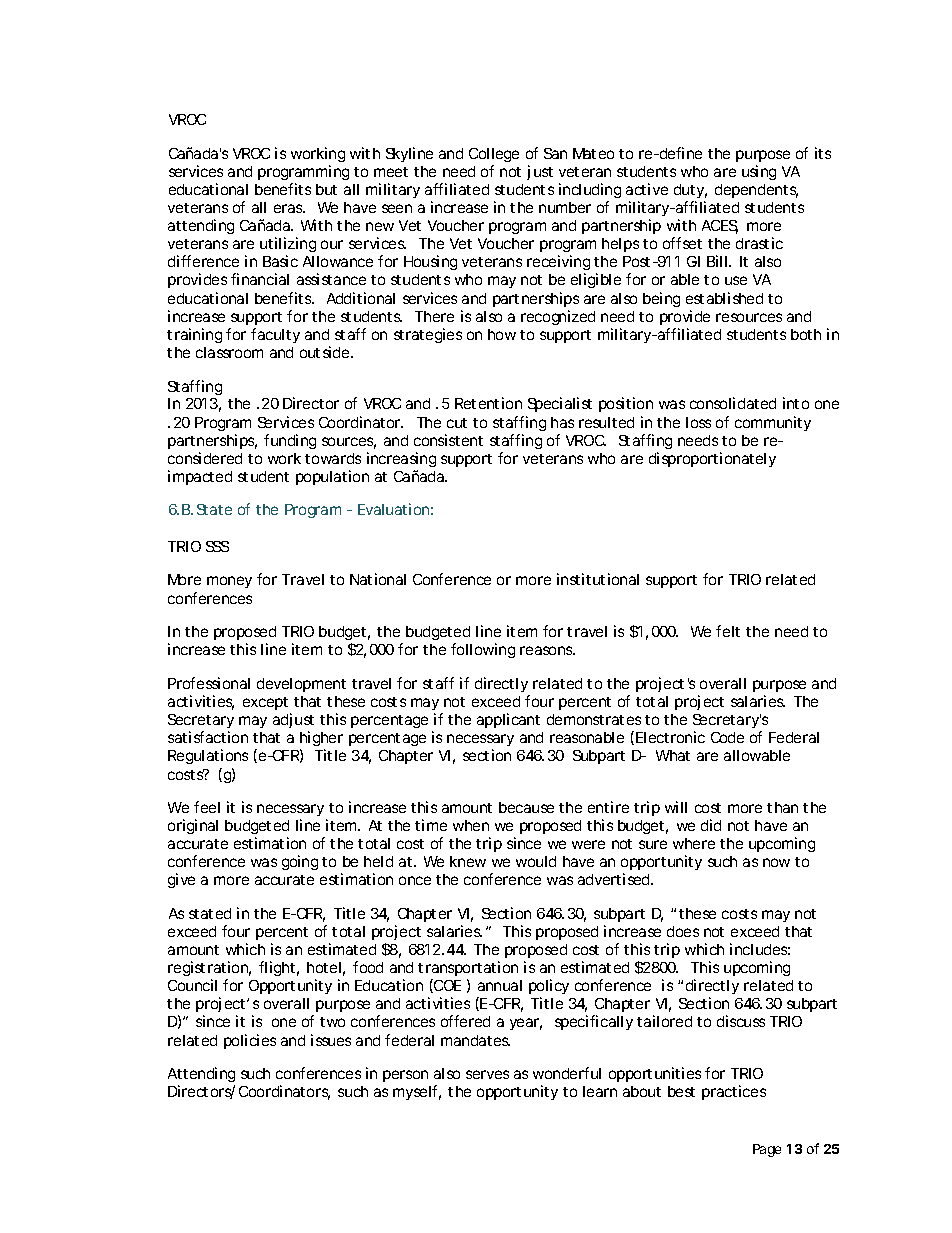 The height and width of the image is (1233, 952). I want to click on practices, so click(734, 1092).
